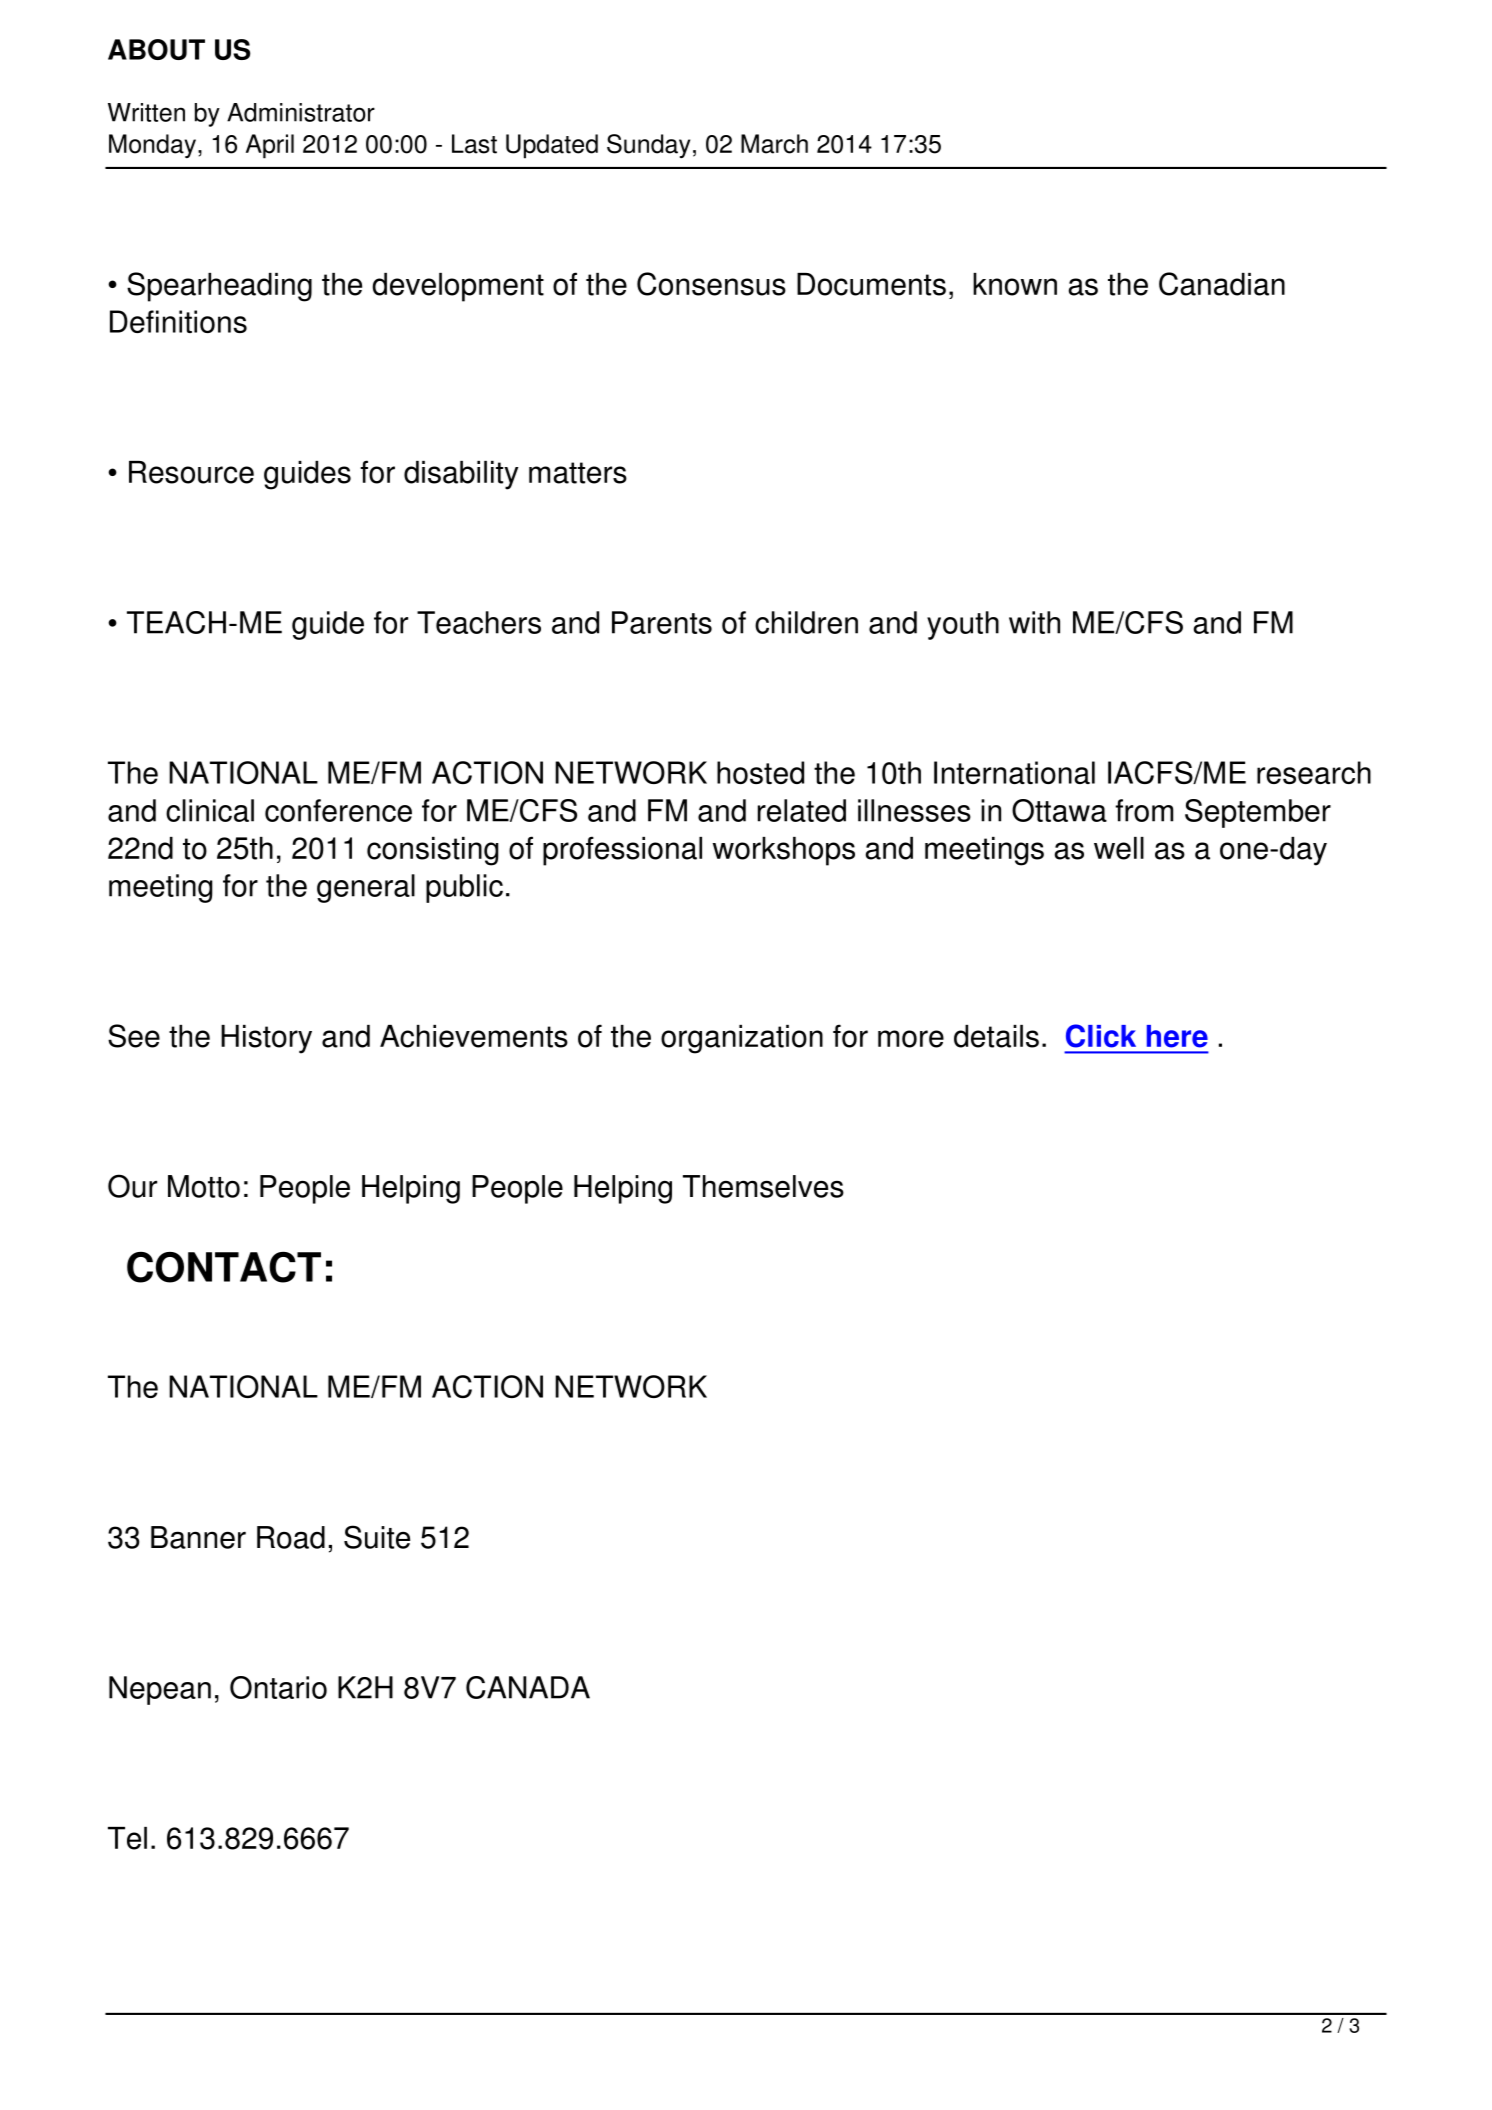 The width and height of the screenshot is (1492, 2110). Describe the element at coordinates (763, 1186) in the screenshot. I see `Themselves` at that location.
